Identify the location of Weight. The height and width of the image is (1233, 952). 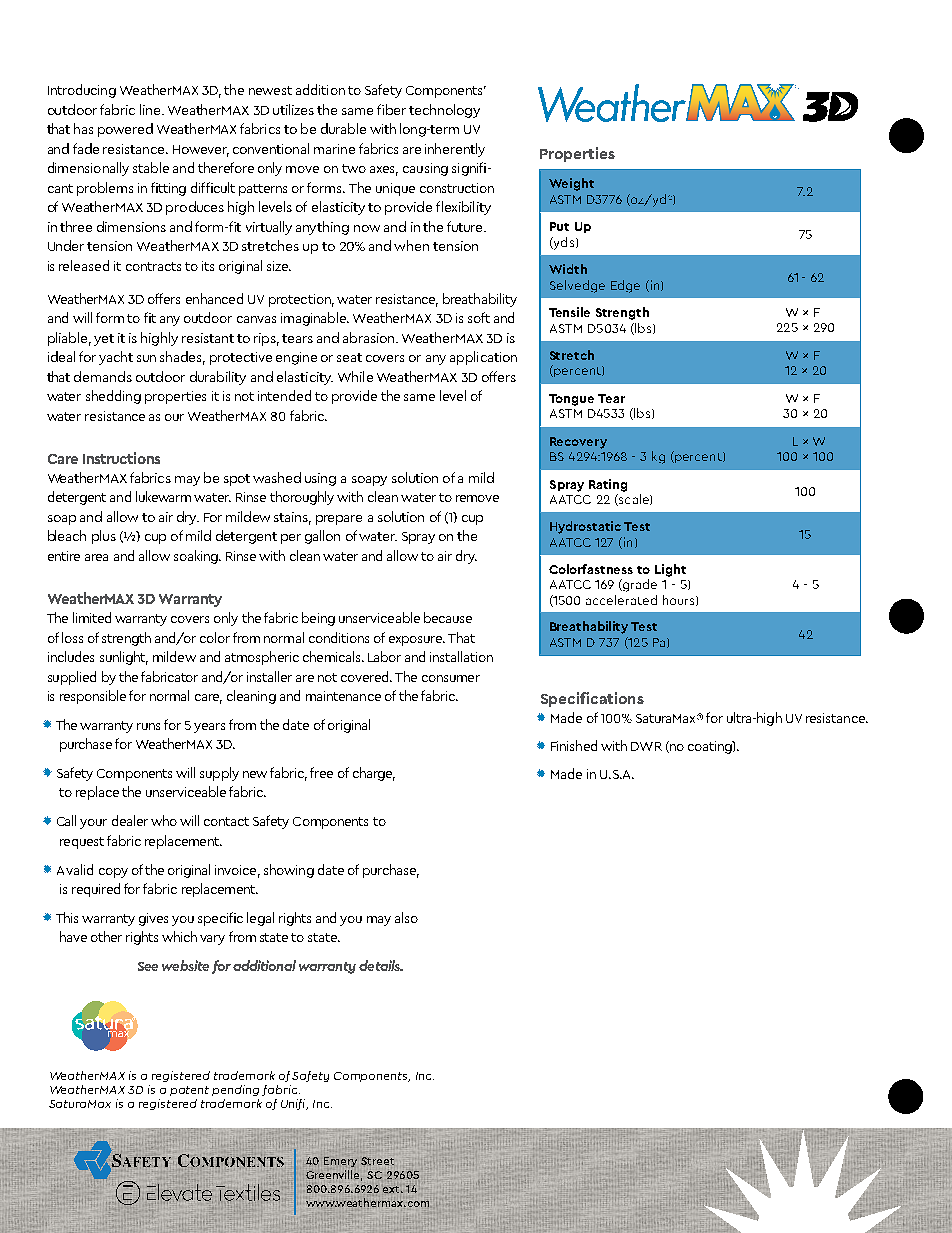
(571, 184).
